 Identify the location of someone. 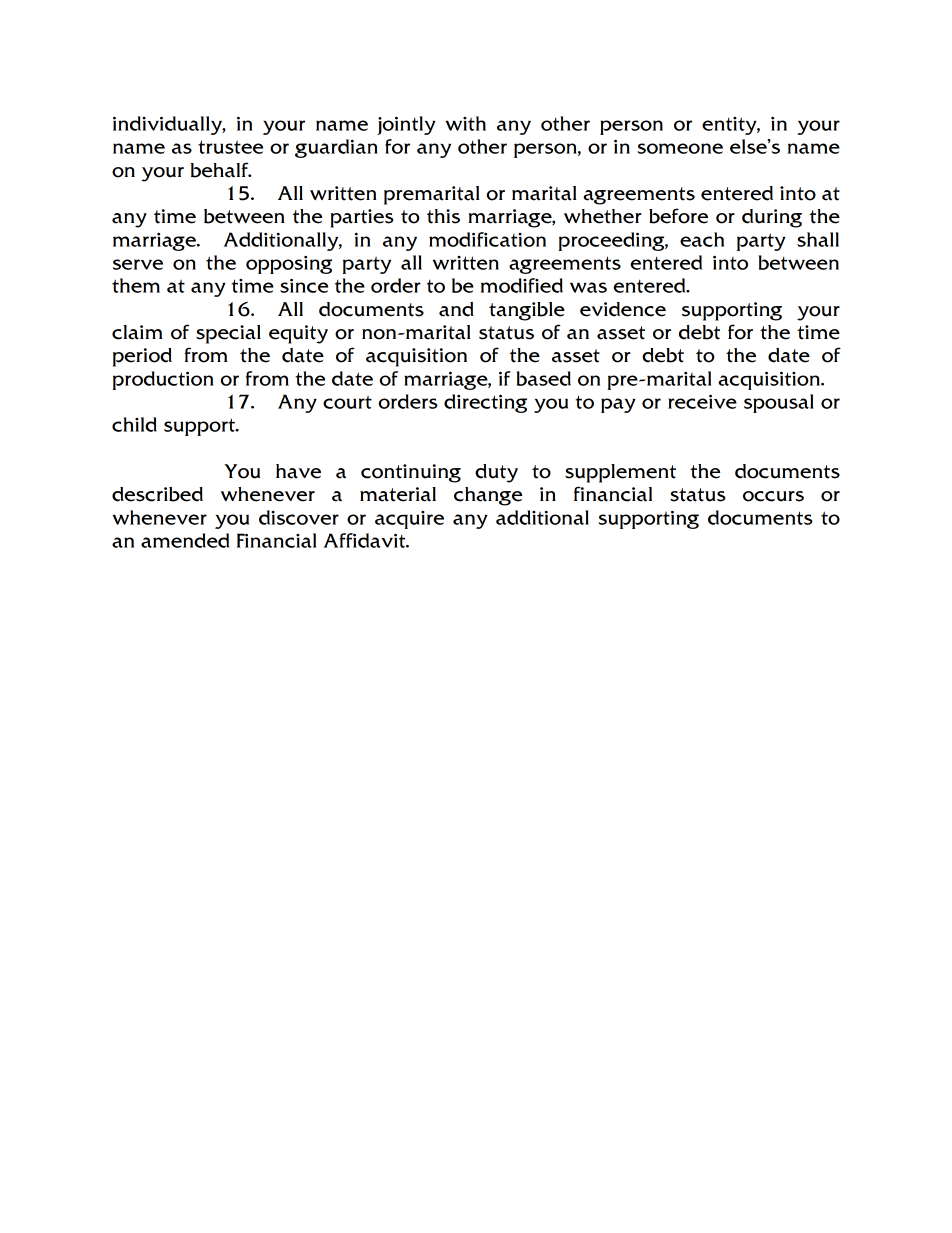
(680, 148).
